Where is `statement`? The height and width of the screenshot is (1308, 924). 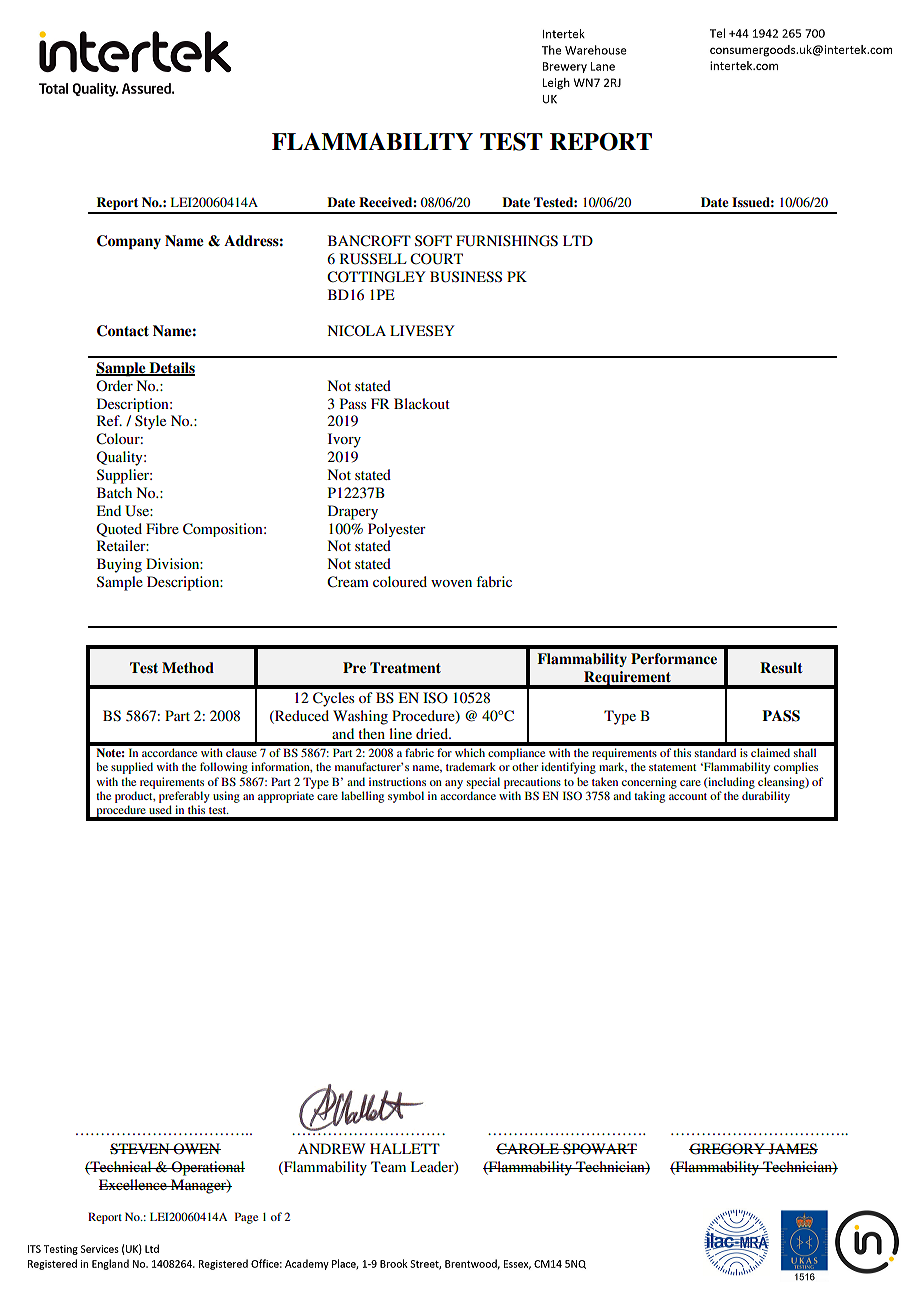
statement is located at coordinates (672, 767).
